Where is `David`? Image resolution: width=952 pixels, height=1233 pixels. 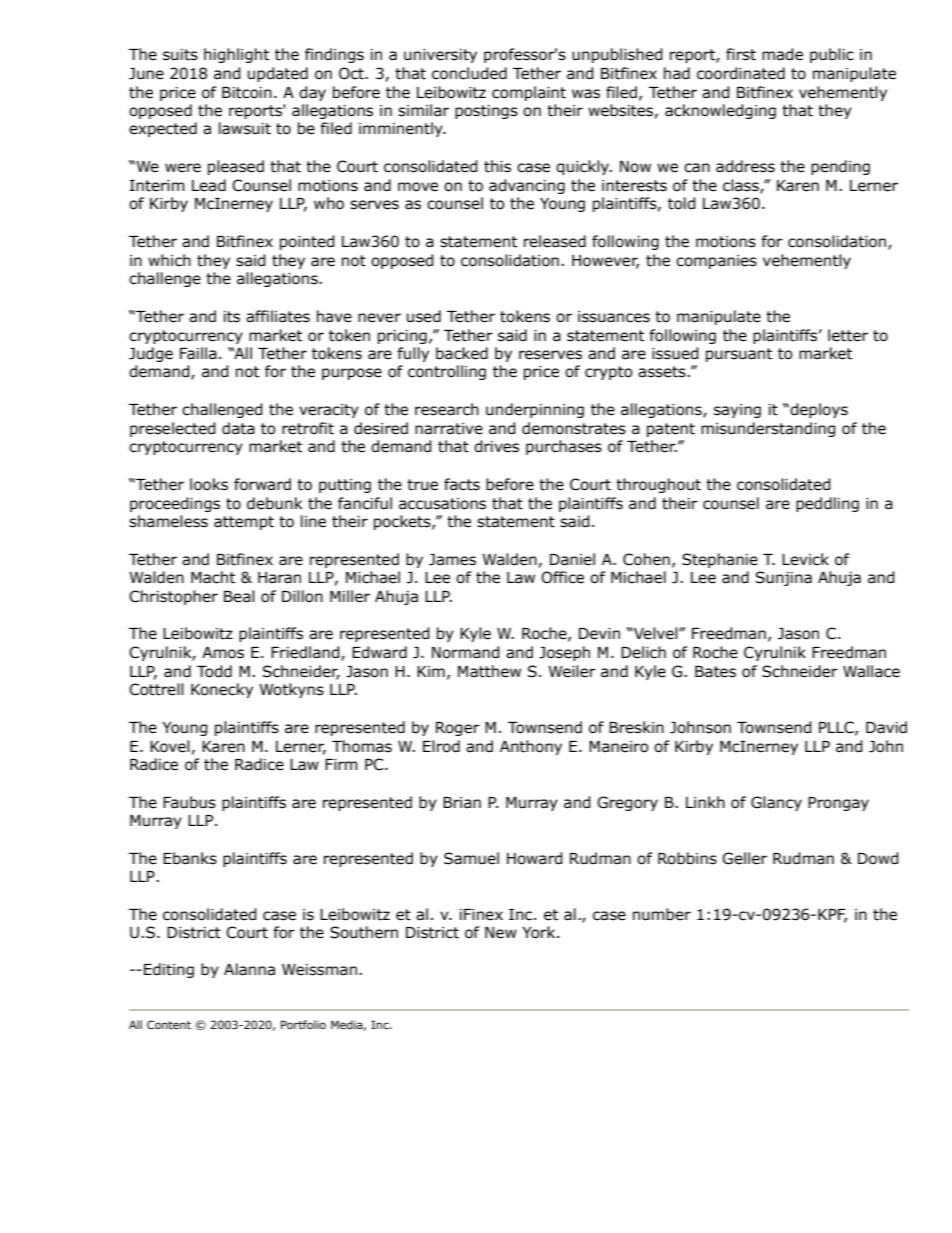 David is located at coordinates (886, 727).
